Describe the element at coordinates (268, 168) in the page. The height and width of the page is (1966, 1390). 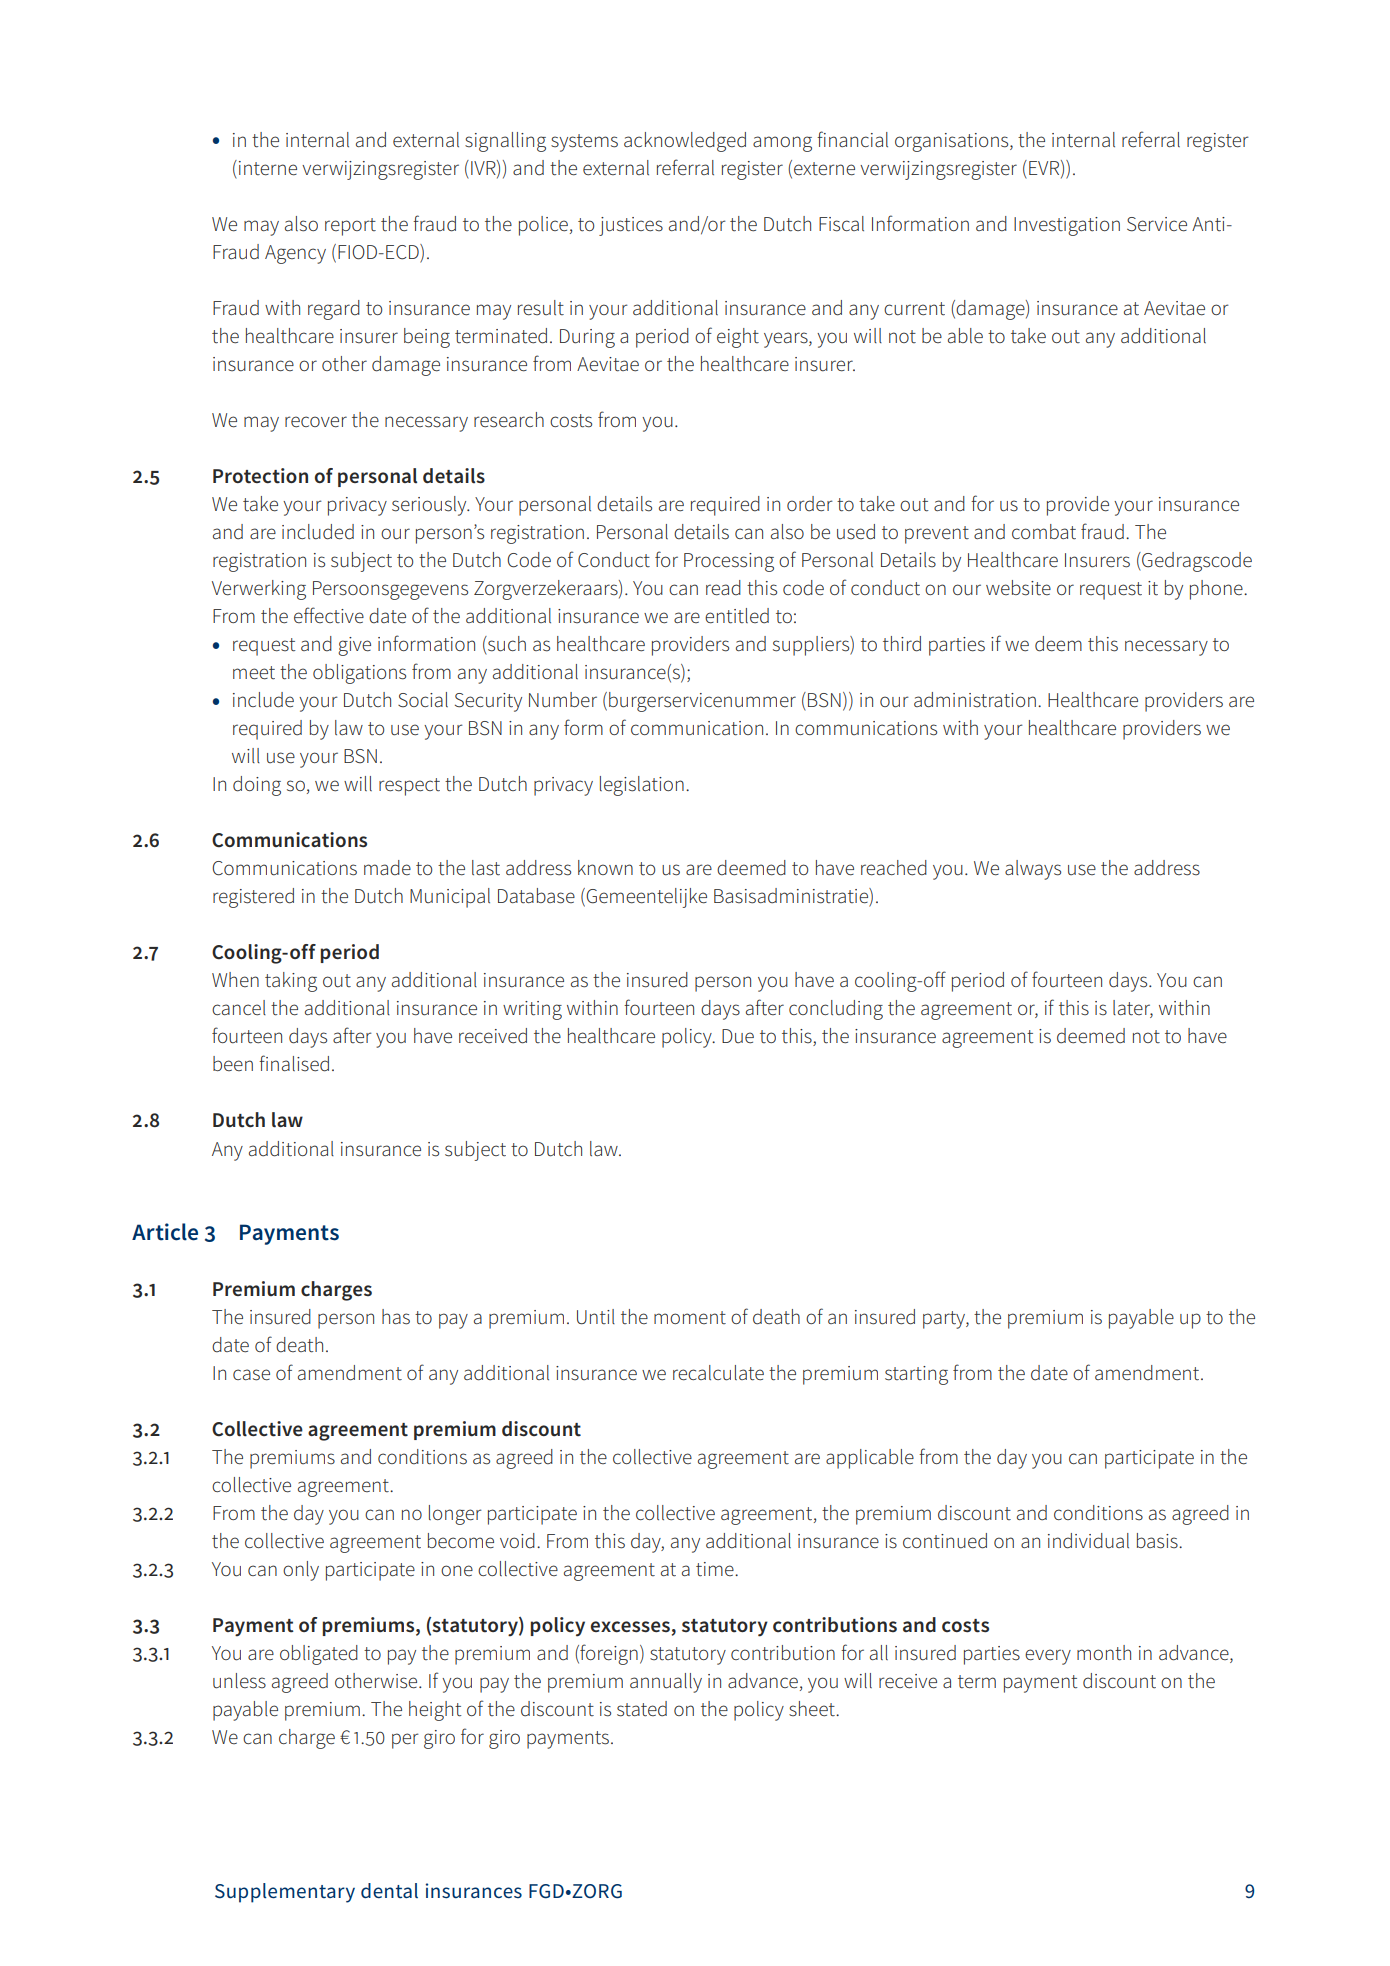
I see `interne` at that location.
